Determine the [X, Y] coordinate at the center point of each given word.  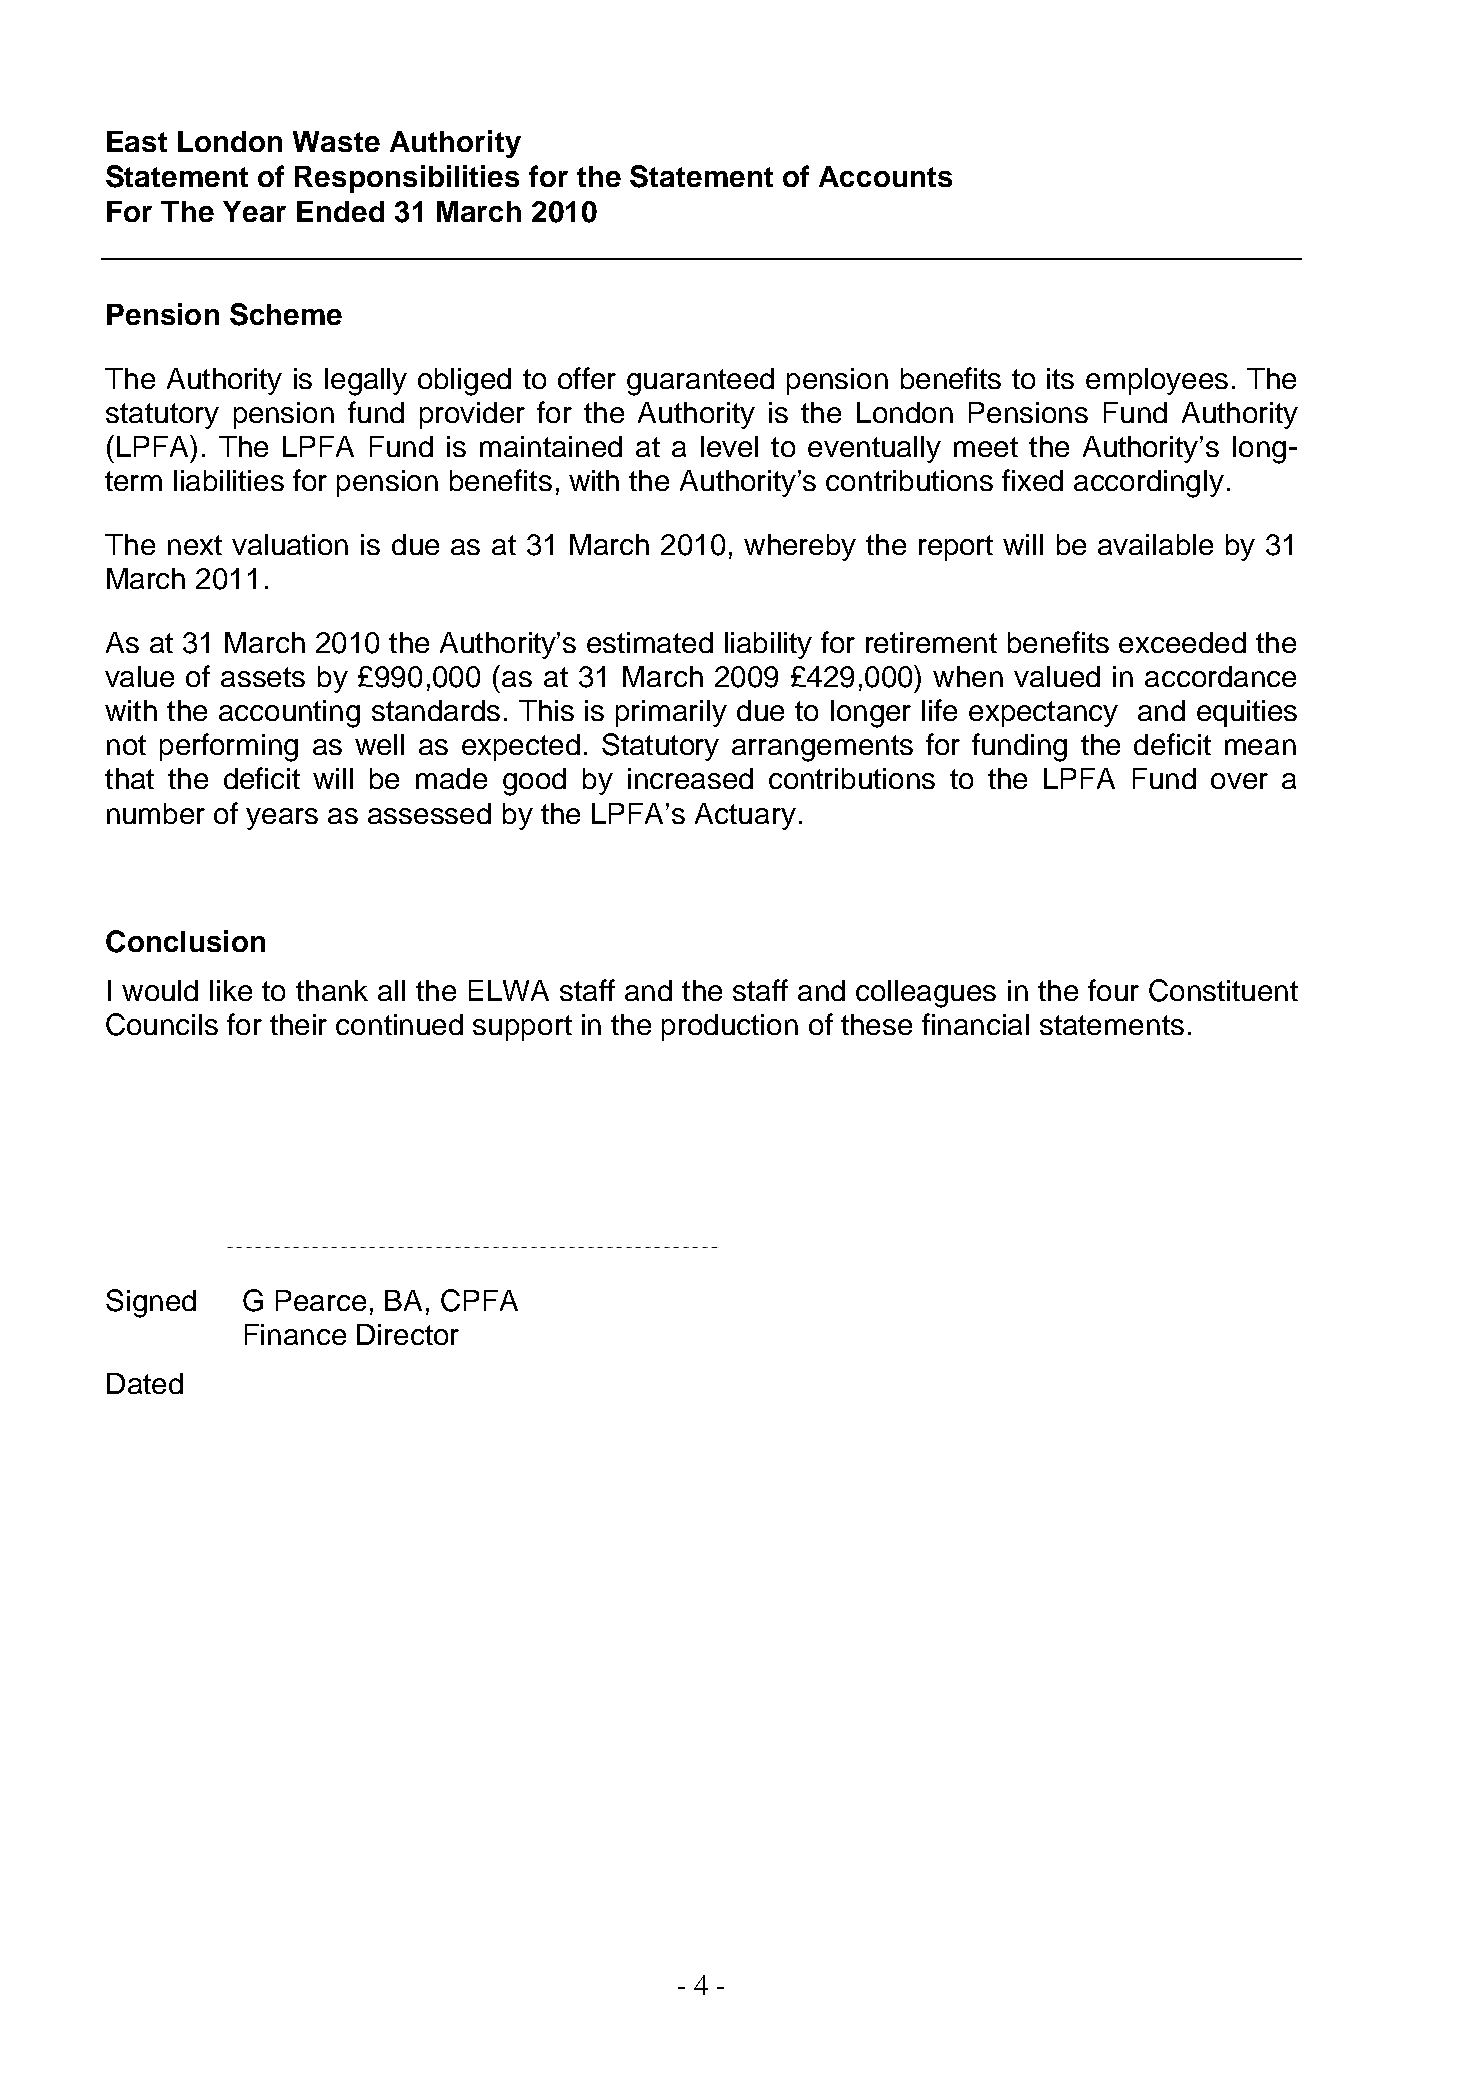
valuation [290, 544]
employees [1157, 381]
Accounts [885, 176]
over [1239, 781]
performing [229, 747]
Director [408, 1334]
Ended [340, 211]
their [298, 1024]
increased [690, 778]
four [1113, 990]
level [729, 446]
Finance [295, 1334]
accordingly [1149, 484]
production [730, 1027]
